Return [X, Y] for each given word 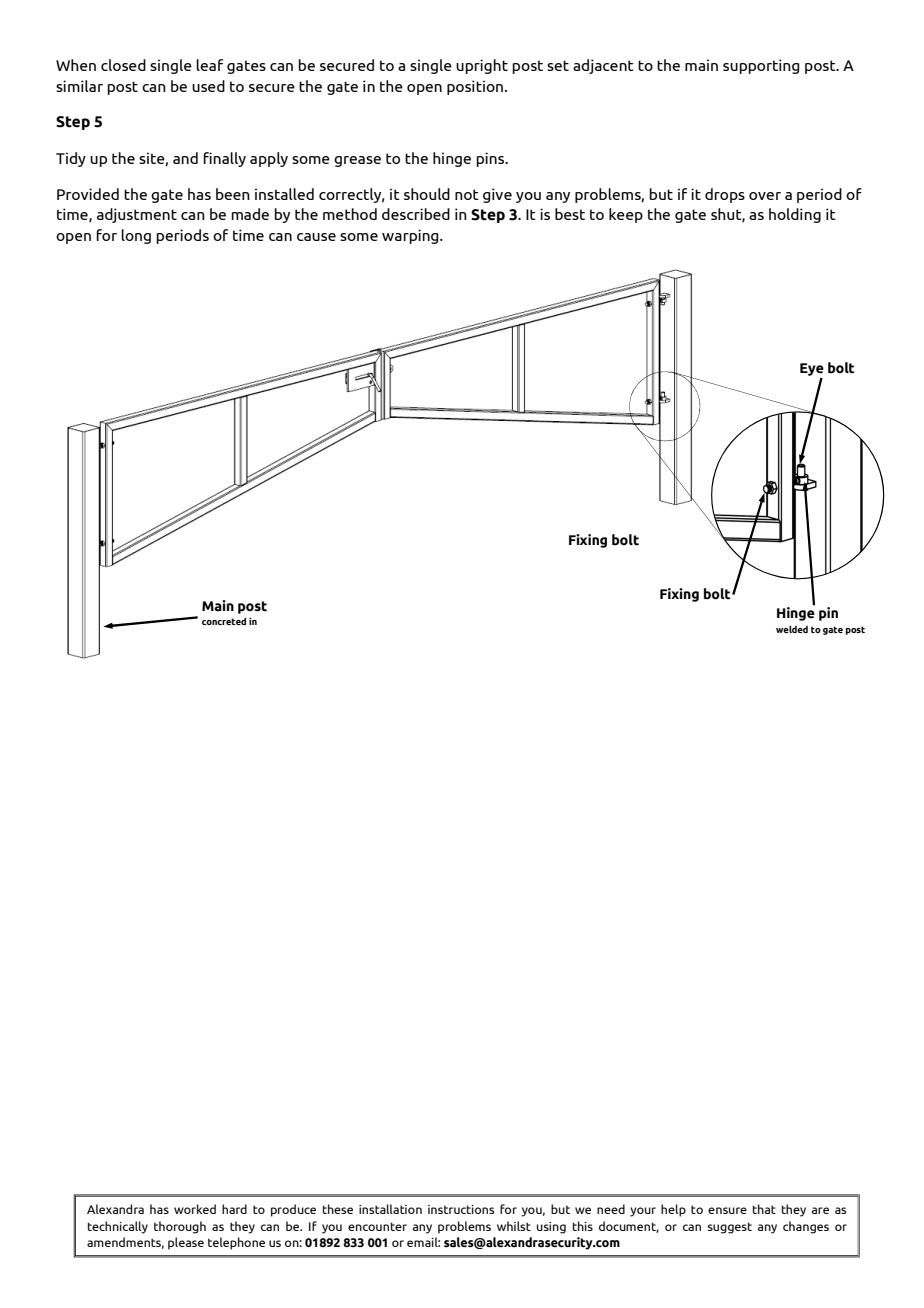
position [476, 87]
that [764, 1209]
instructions [461, 1209]
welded [792, 629]
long [136, 236]
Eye [812, 369]
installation [390, 1209]
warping [411, 236]
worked [195, 1209]
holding [795, 215]
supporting [761, 66]
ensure [727, 1210]
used [208, 86]
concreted [224, 621]
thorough [180, 1227]
